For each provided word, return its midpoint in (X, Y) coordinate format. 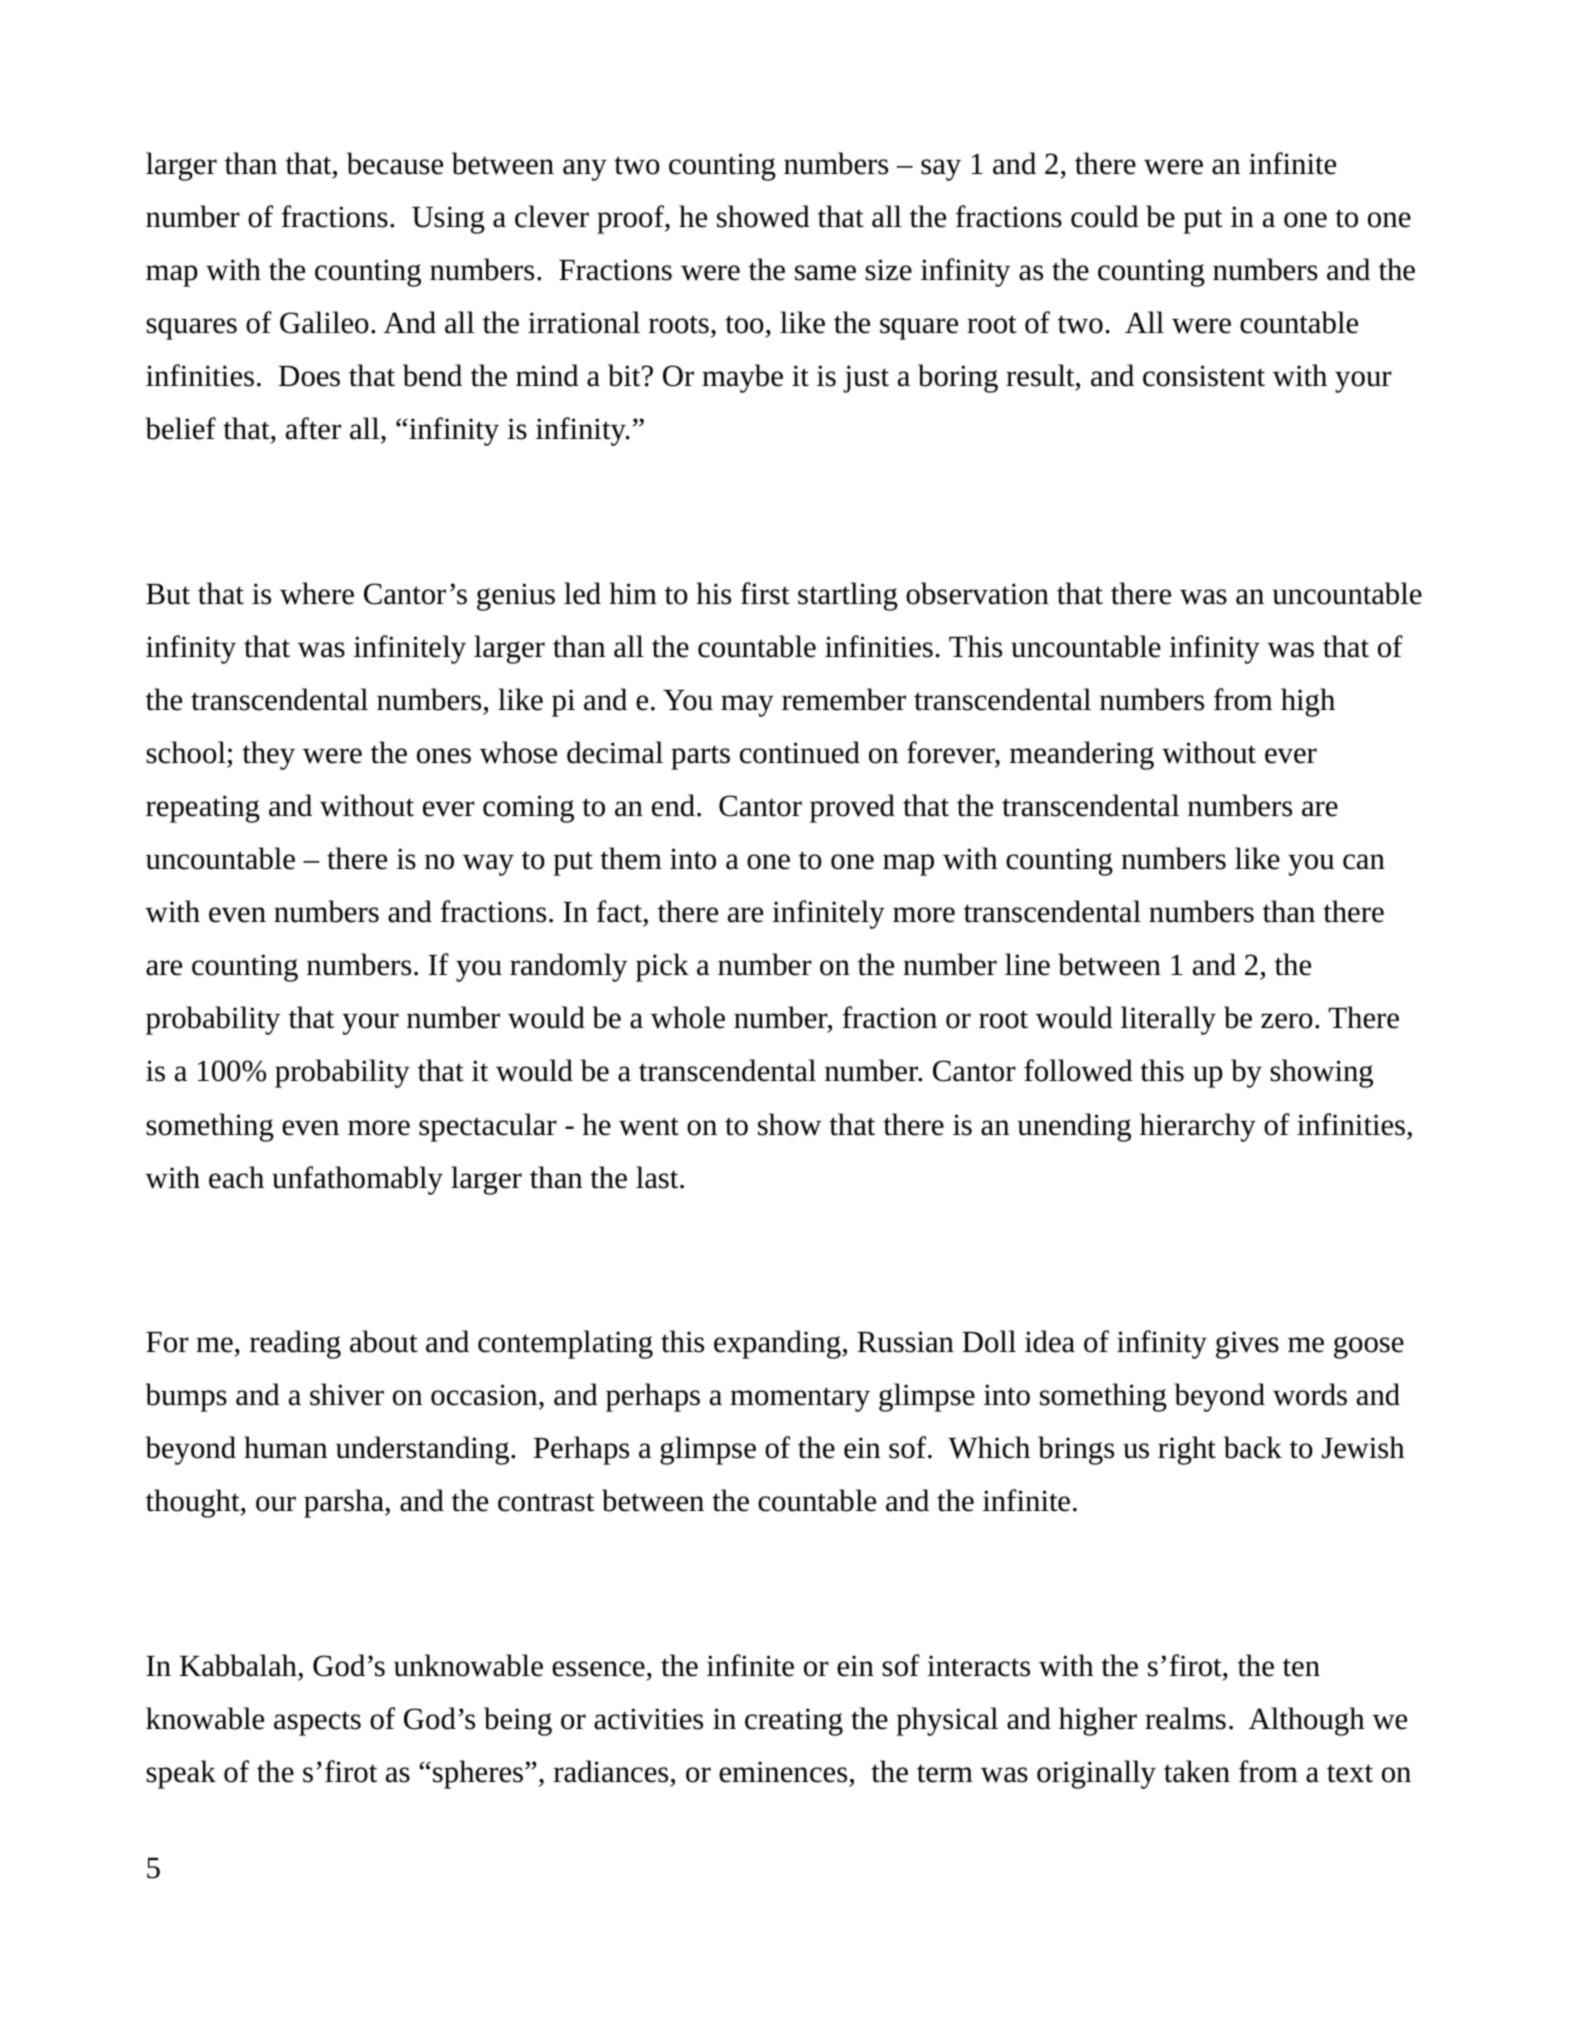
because (395, 163)
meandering (1082, 755)
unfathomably (357, 1180)
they (268, 755)
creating (794, 1722)
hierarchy (1198, 1127)
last (658, 1177)
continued (800, 752)
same (825, 273)
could (1104, 216)
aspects (317, 1723)
